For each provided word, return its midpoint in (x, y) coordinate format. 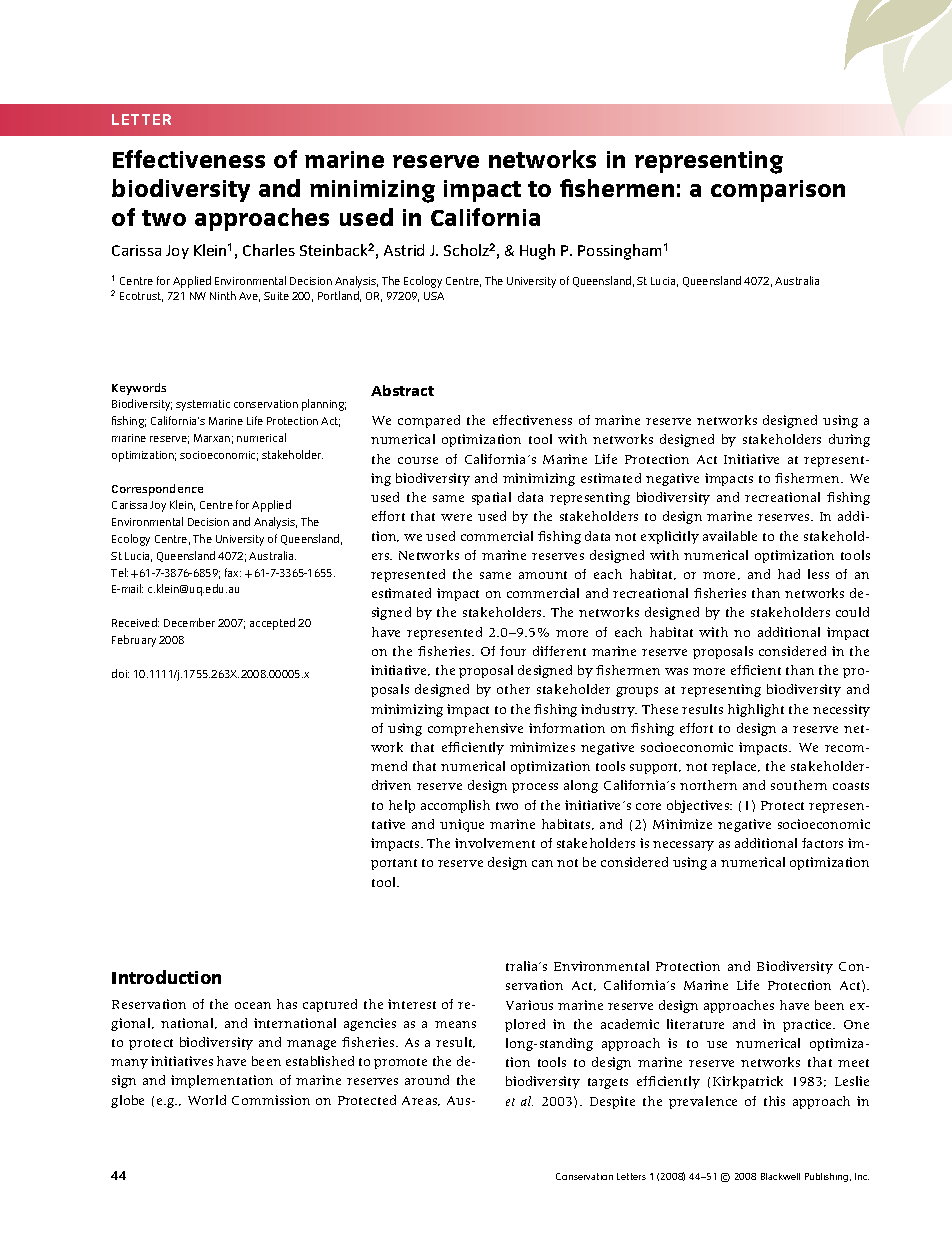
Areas (421, 1101)
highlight (756, 710)
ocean (253, 1005)
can (542, 863)
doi (120, 673)
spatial (491, 498)
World (207, 1100)
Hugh (537, 252)
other (513, 689)
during (849, 440)
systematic (203, 405)
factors (822, 843)
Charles (269, 250)
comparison (778, 191)
